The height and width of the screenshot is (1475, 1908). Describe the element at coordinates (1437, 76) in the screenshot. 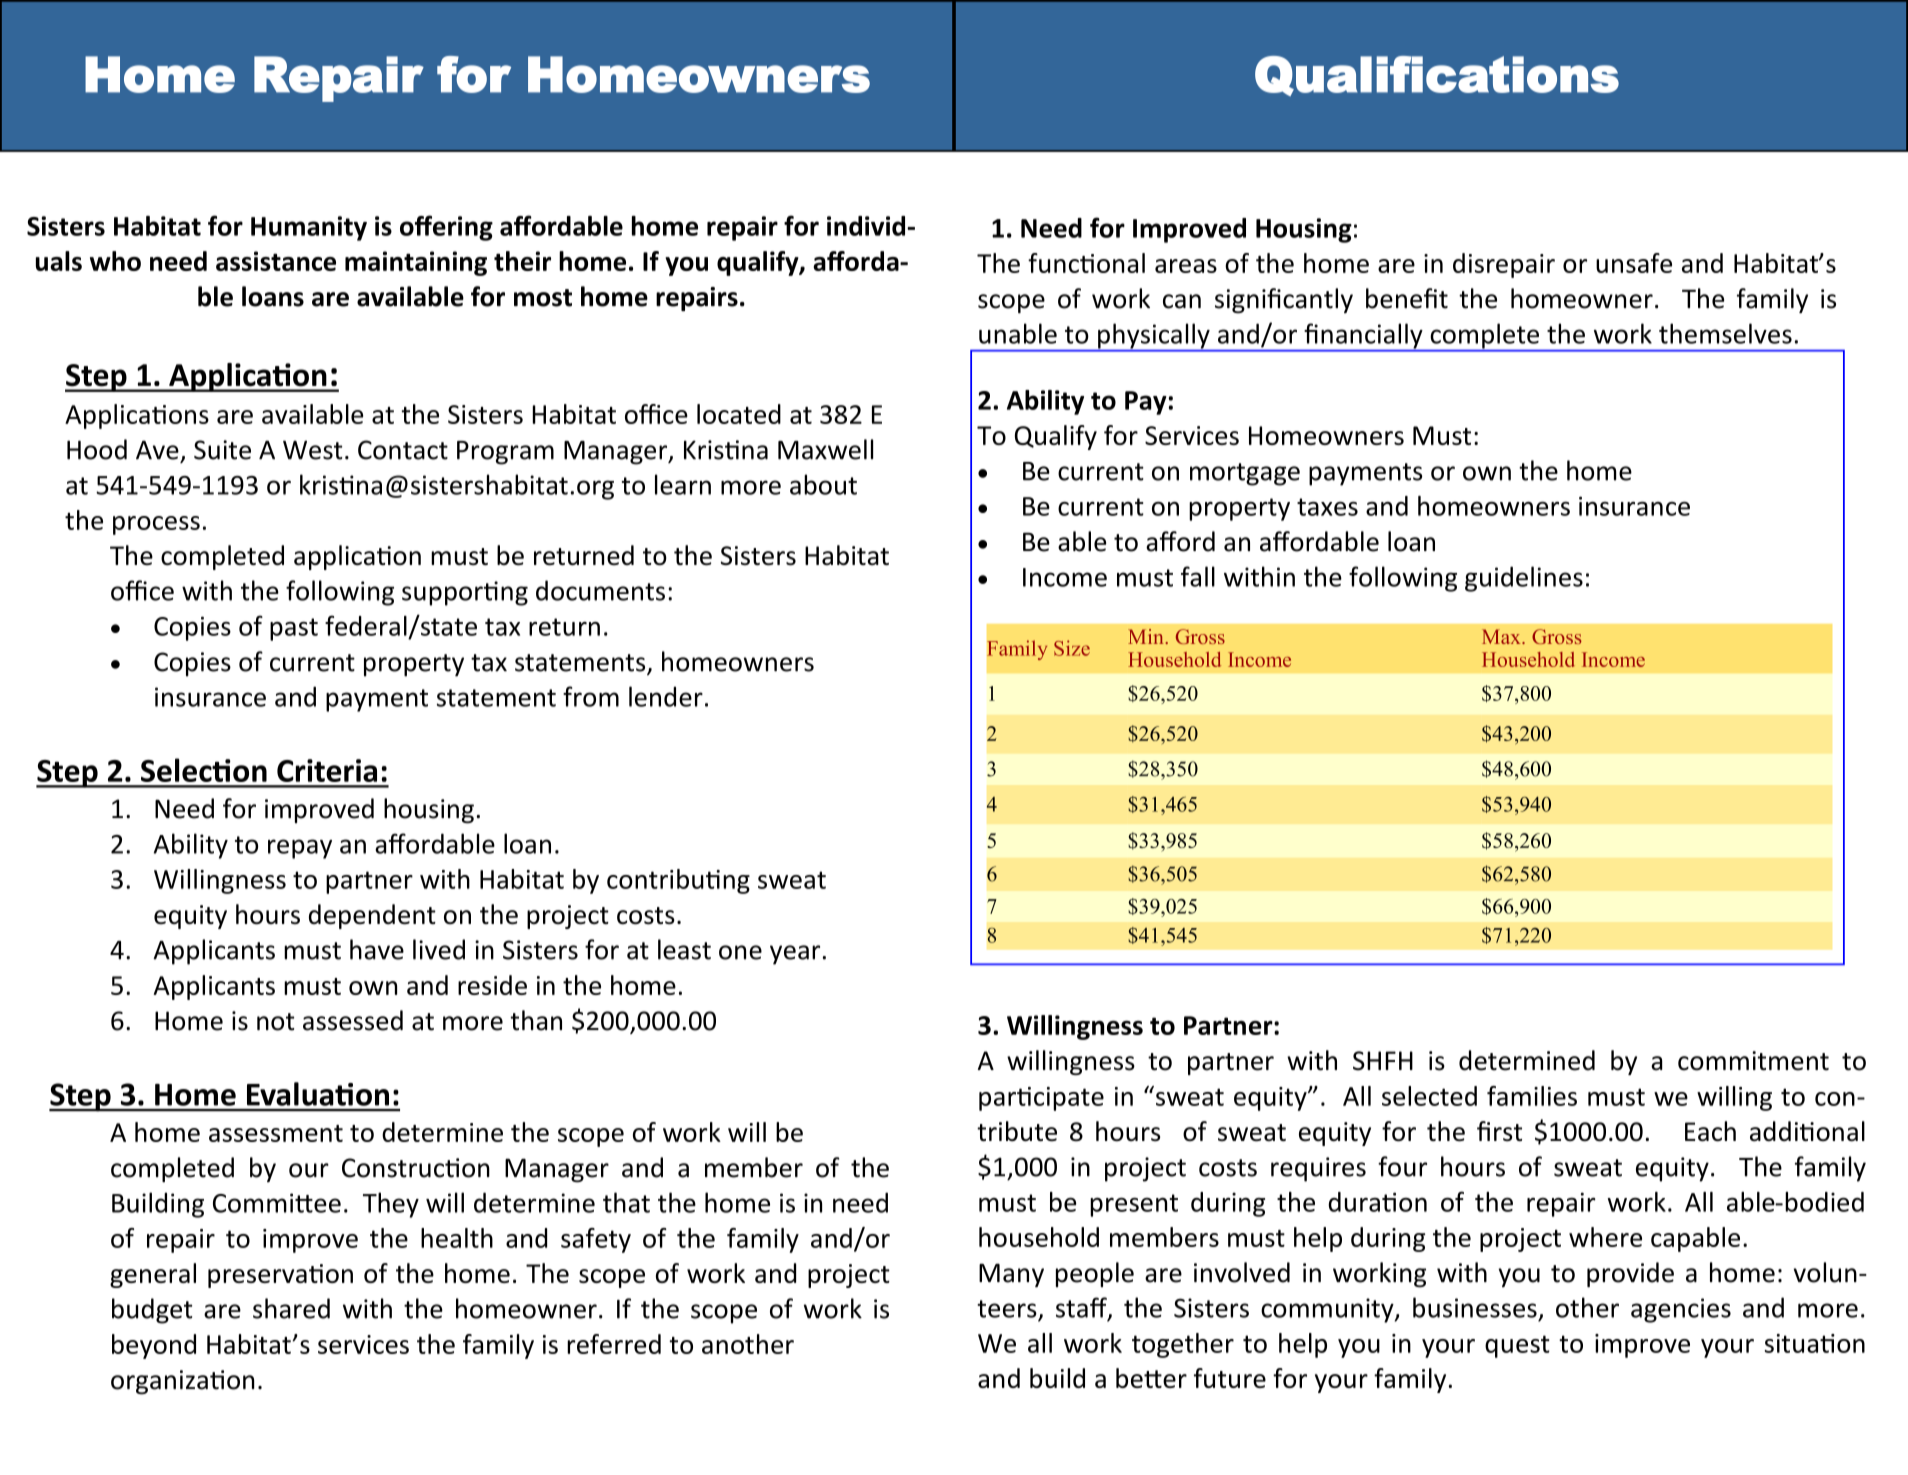

I see `Qualifications` at that location.
